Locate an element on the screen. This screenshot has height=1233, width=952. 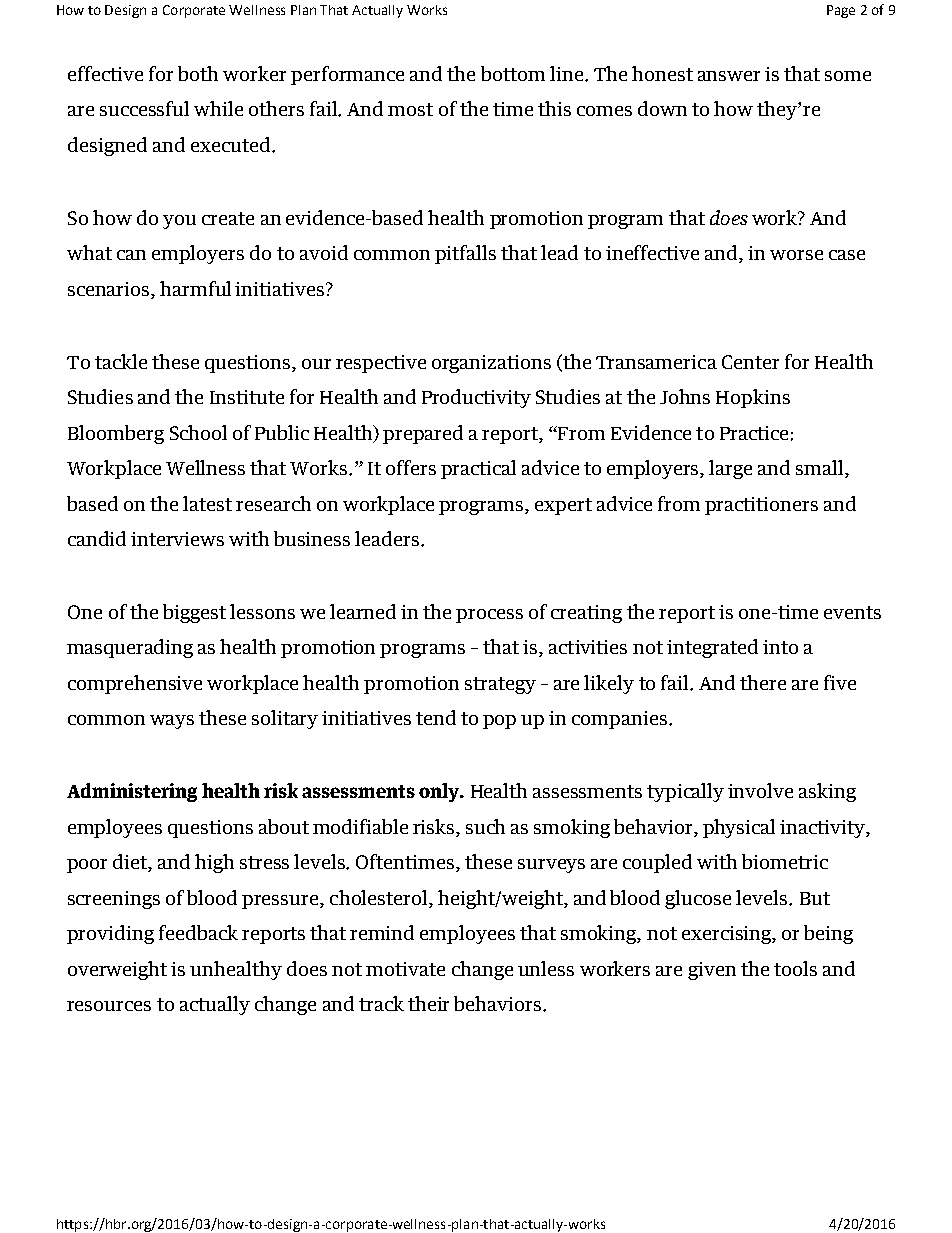
both is located at coordinates (198, 73).
